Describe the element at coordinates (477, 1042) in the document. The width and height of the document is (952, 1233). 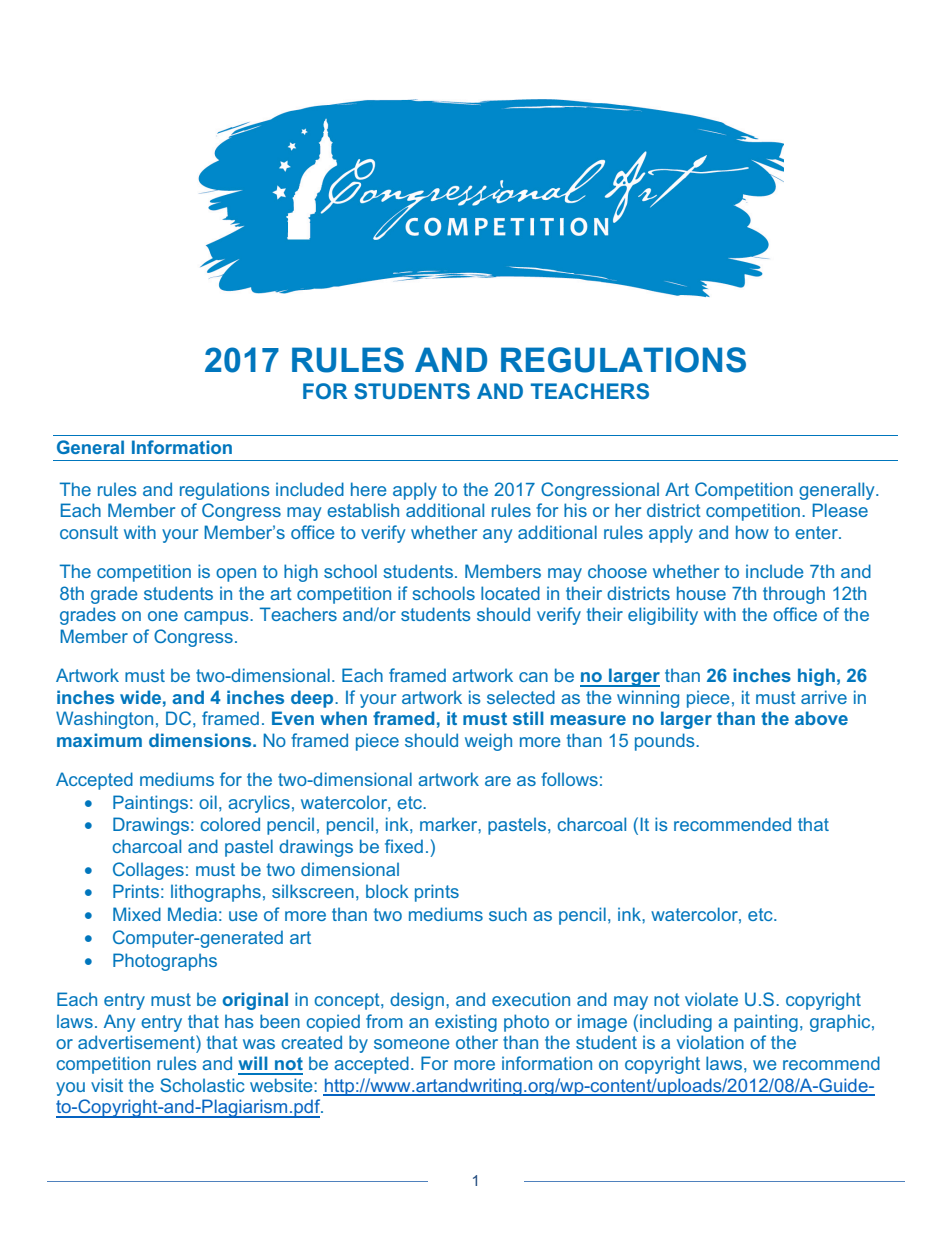
I see `other` at that location.
